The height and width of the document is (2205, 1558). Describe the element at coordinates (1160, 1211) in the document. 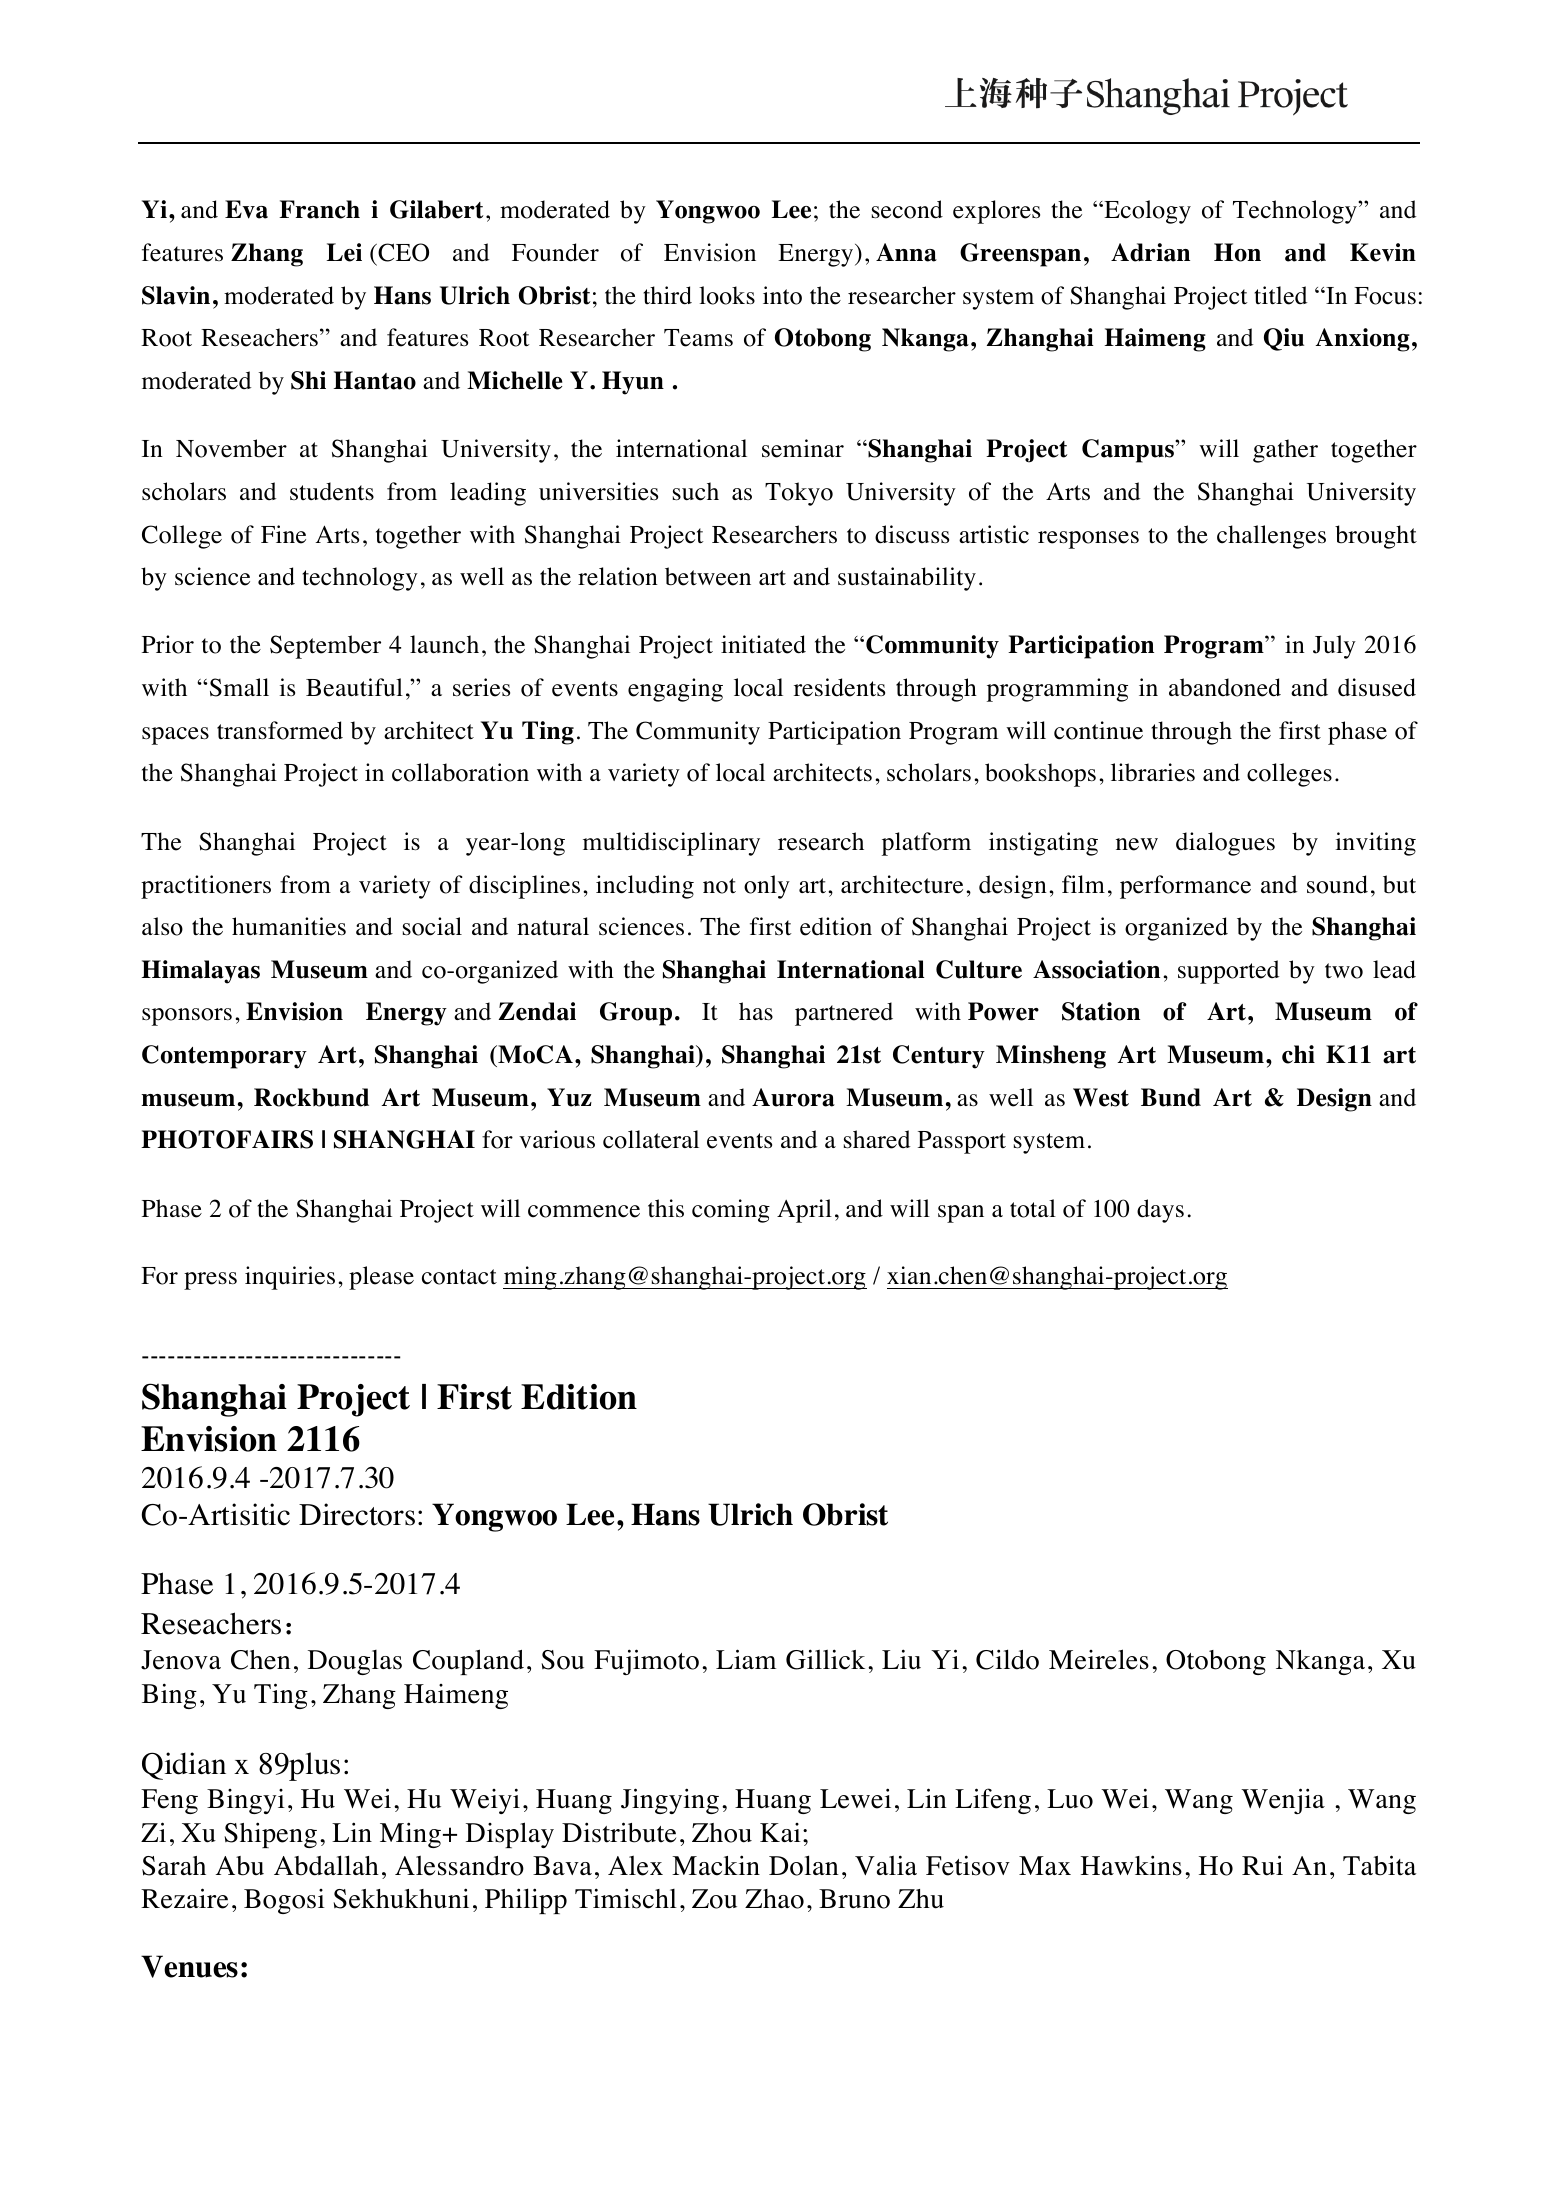

I see `days` at that location.
